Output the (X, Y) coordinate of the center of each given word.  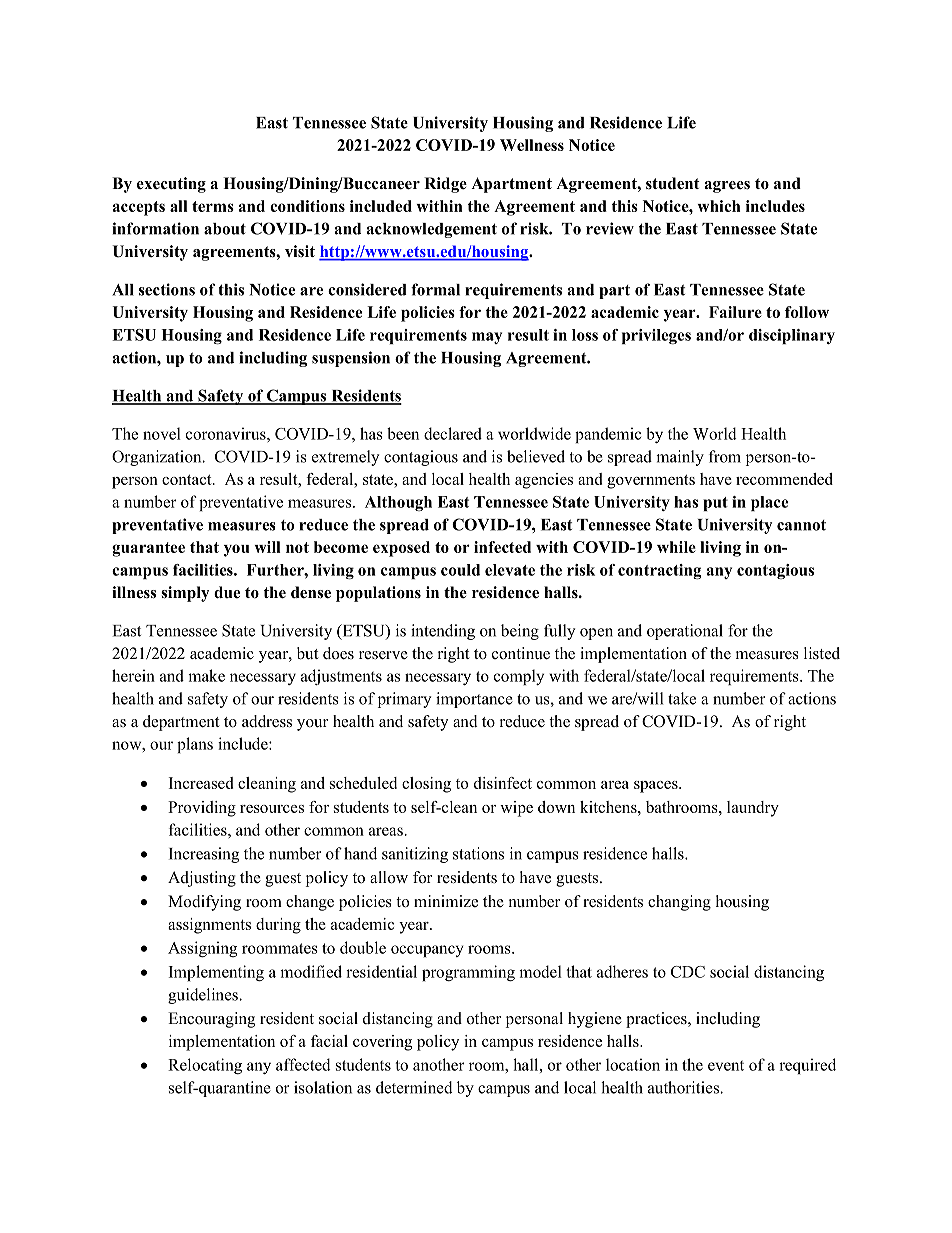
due (227, 592)
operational (685, 632)
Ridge (445, 185)
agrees (727, 187)
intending (443, 632)
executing (171, 185)
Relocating (205, 1066)
